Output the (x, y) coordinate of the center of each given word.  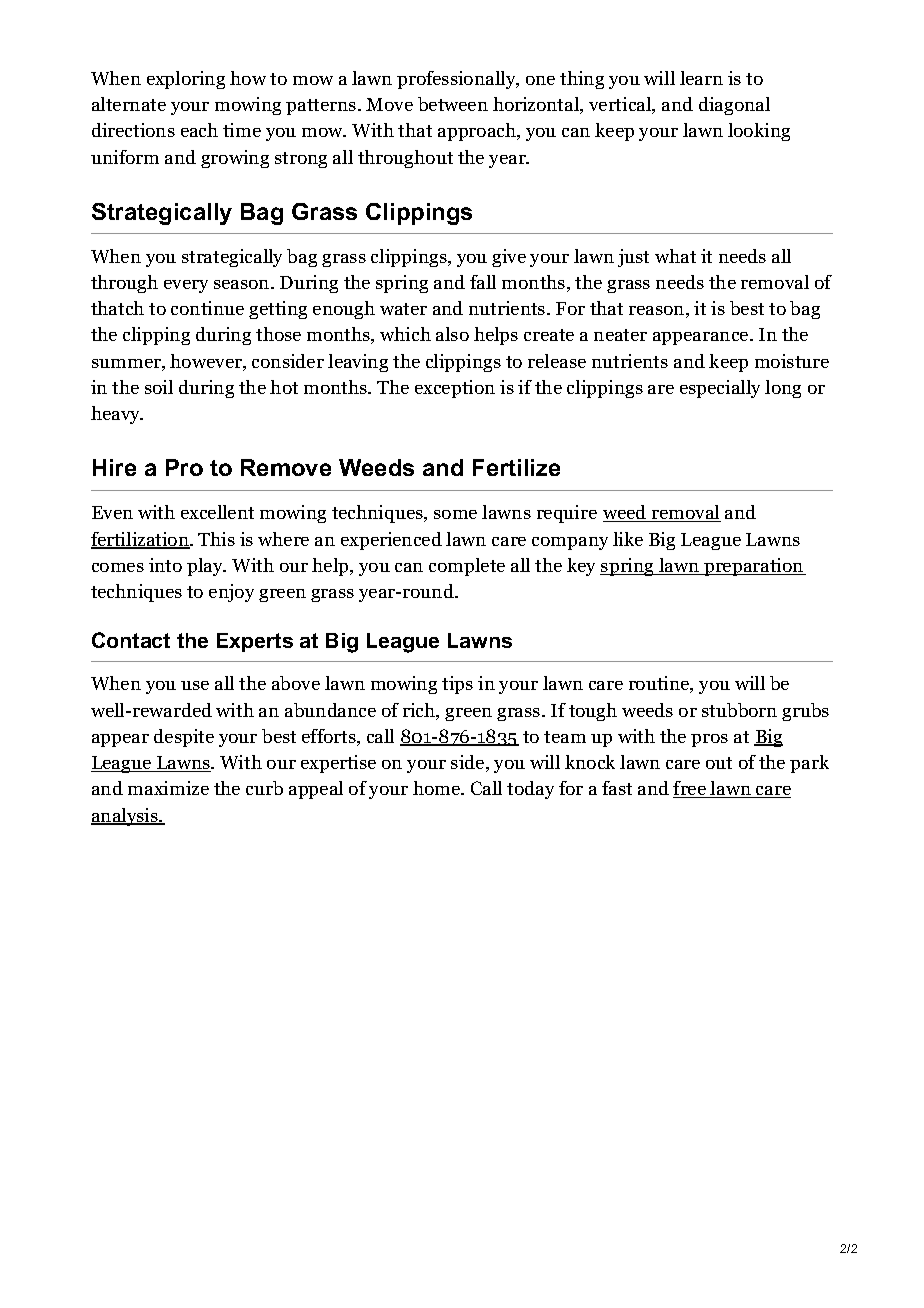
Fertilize (516, 467)
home (438, 788)
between (453, 104)
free (690, 789)
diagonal (734, 106)
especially (720, 389)
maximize (168, 788)
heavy (117, 415)
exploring (186, 80)
